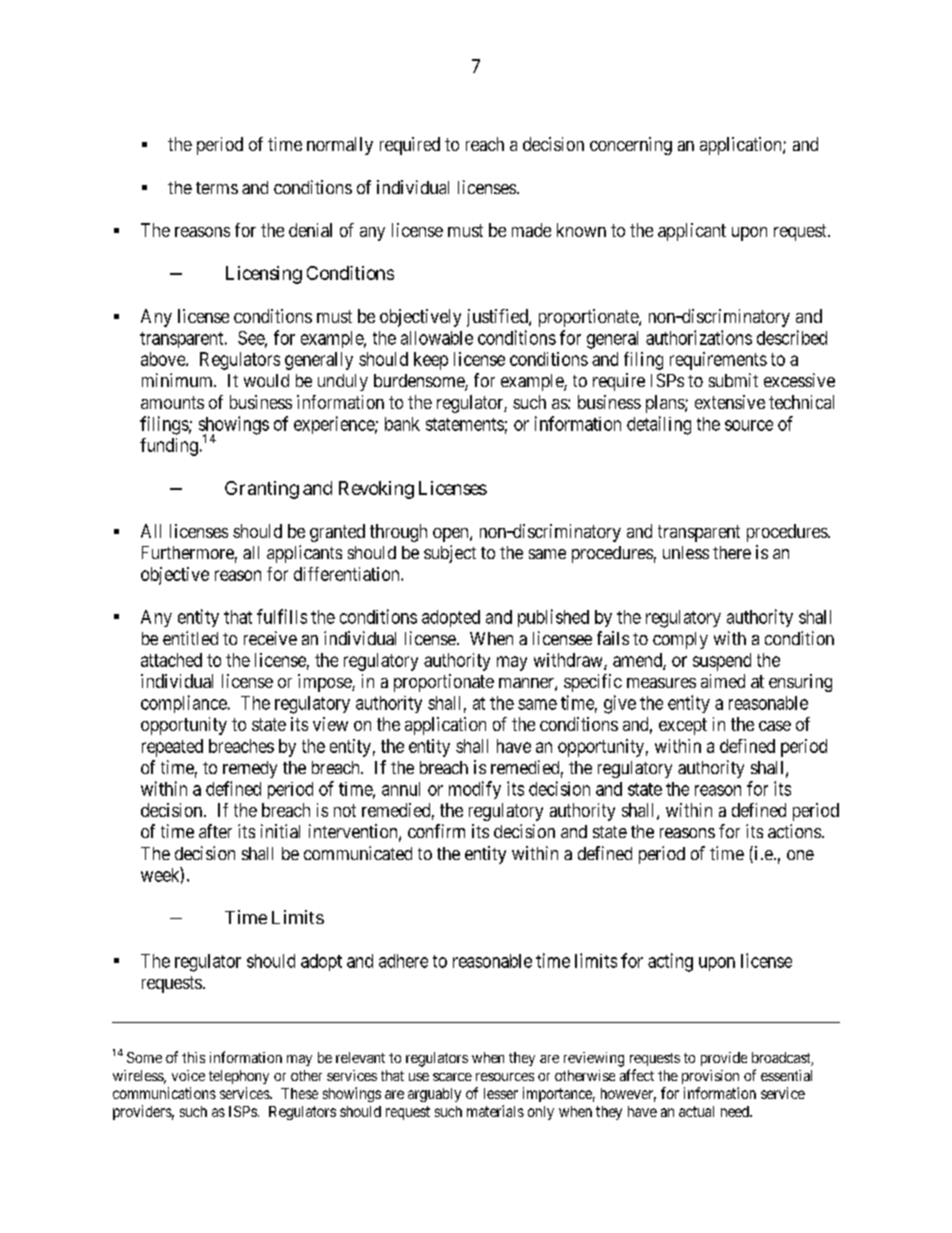  Describe the element at coordinates (239, 1079) in the page. I see `telephony` at that location.
